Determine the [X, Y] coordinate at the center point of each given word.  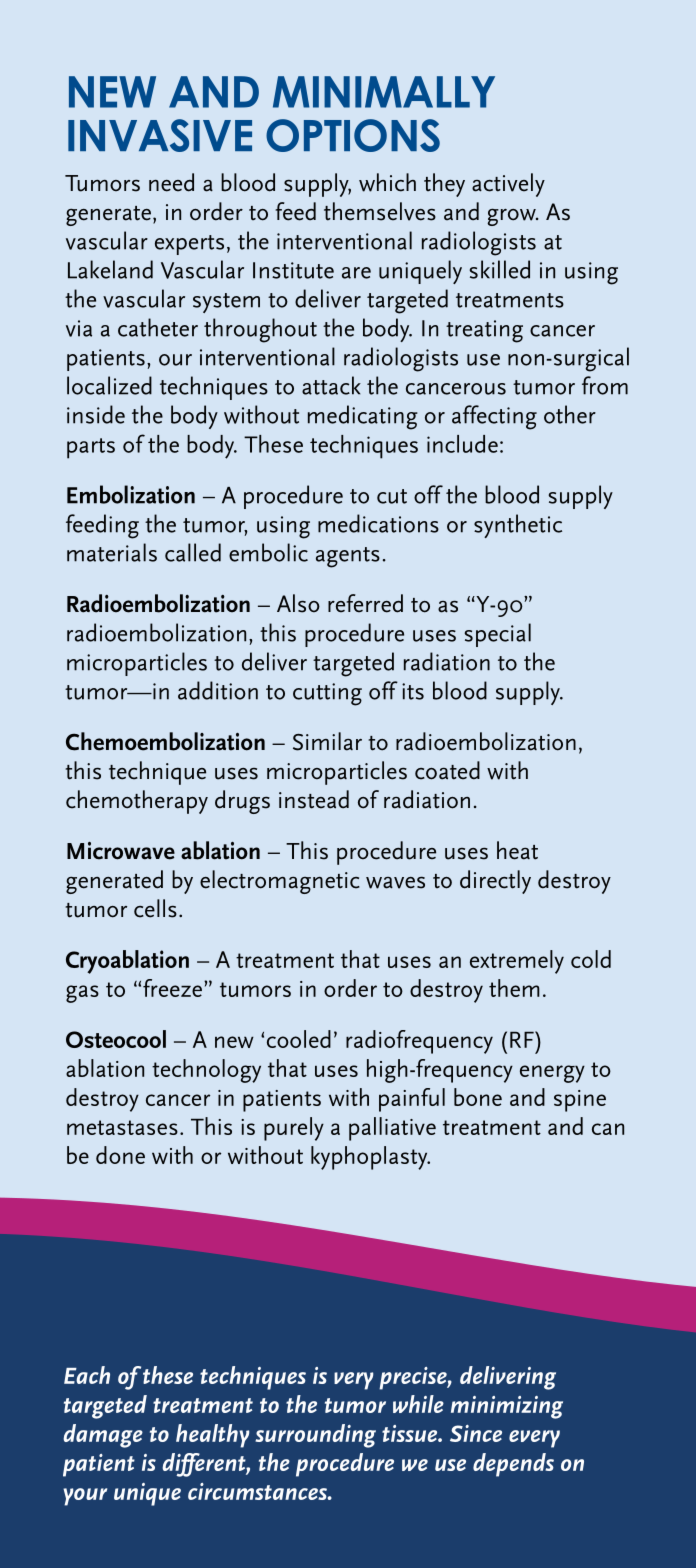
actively [508, 185]
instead [314, 799]
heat [517, 850]
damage [103, 1436]
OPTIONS [353, 135]
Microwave [121, 851]
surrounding [315, 1436]
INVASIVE [160, 135]
